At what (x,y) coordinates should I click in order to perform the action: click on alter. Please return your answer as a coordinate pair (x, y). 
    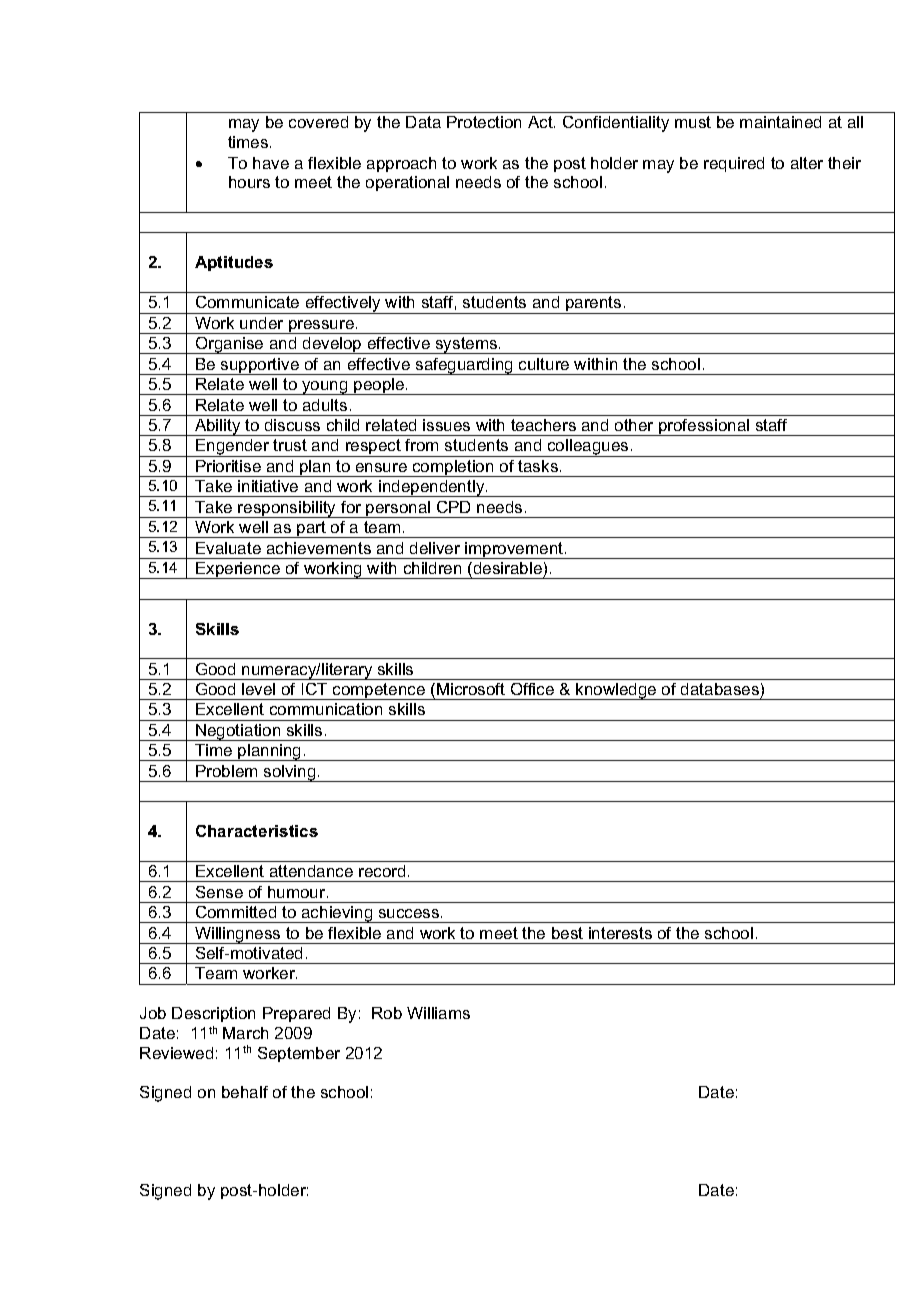
    Looking at the image, I should click on (807, 163).
